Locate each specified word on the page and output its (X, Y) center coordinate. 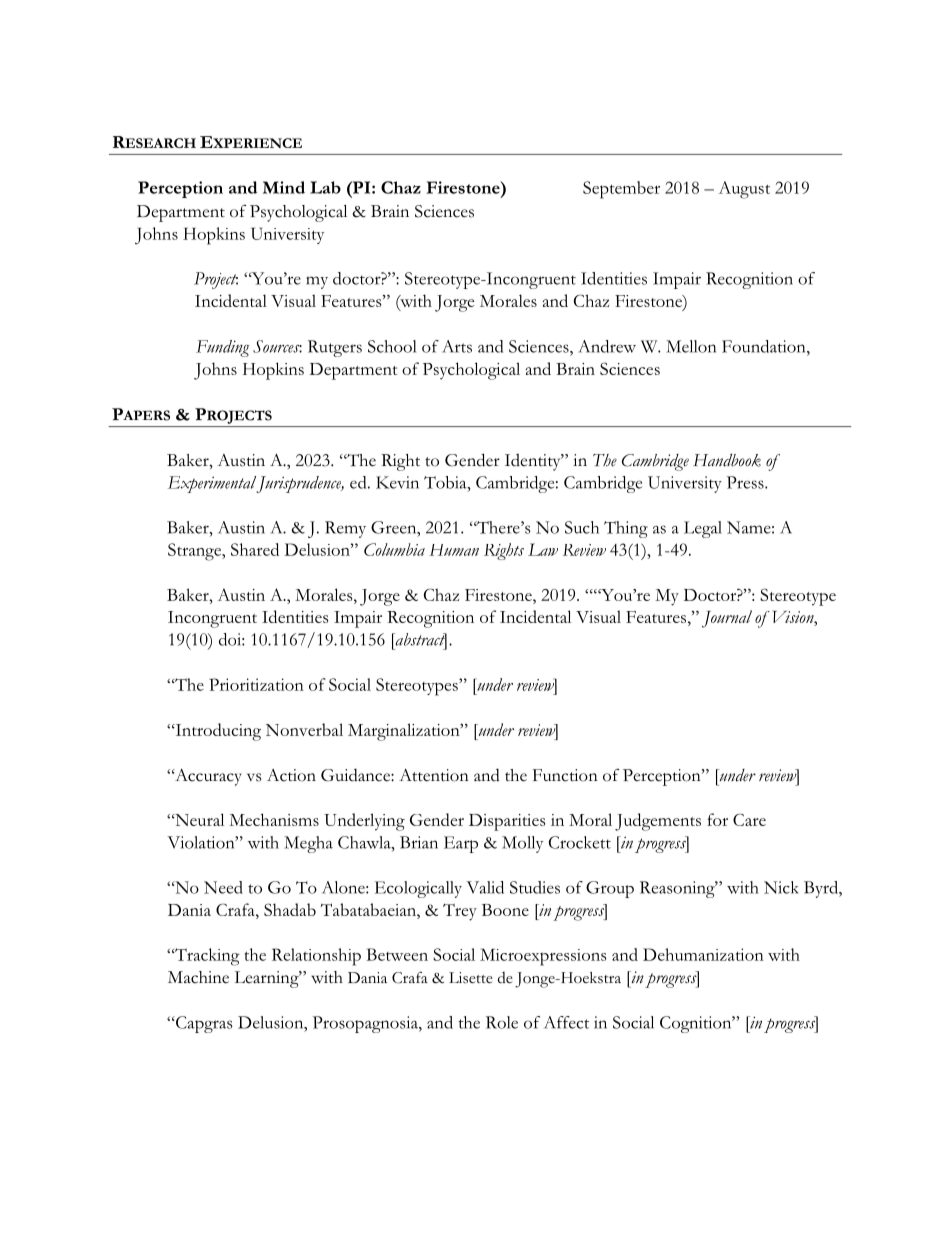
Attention (434, 775)
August (744, 190)
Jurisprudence (300, 484)
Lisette (471, 978)
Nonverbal (304, 729)
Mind (284, 187)
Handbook (727, 460)
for (717, 819)
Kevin (397, 482)
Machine (198, 977)
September (621, 190)
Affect (567, 1022)
